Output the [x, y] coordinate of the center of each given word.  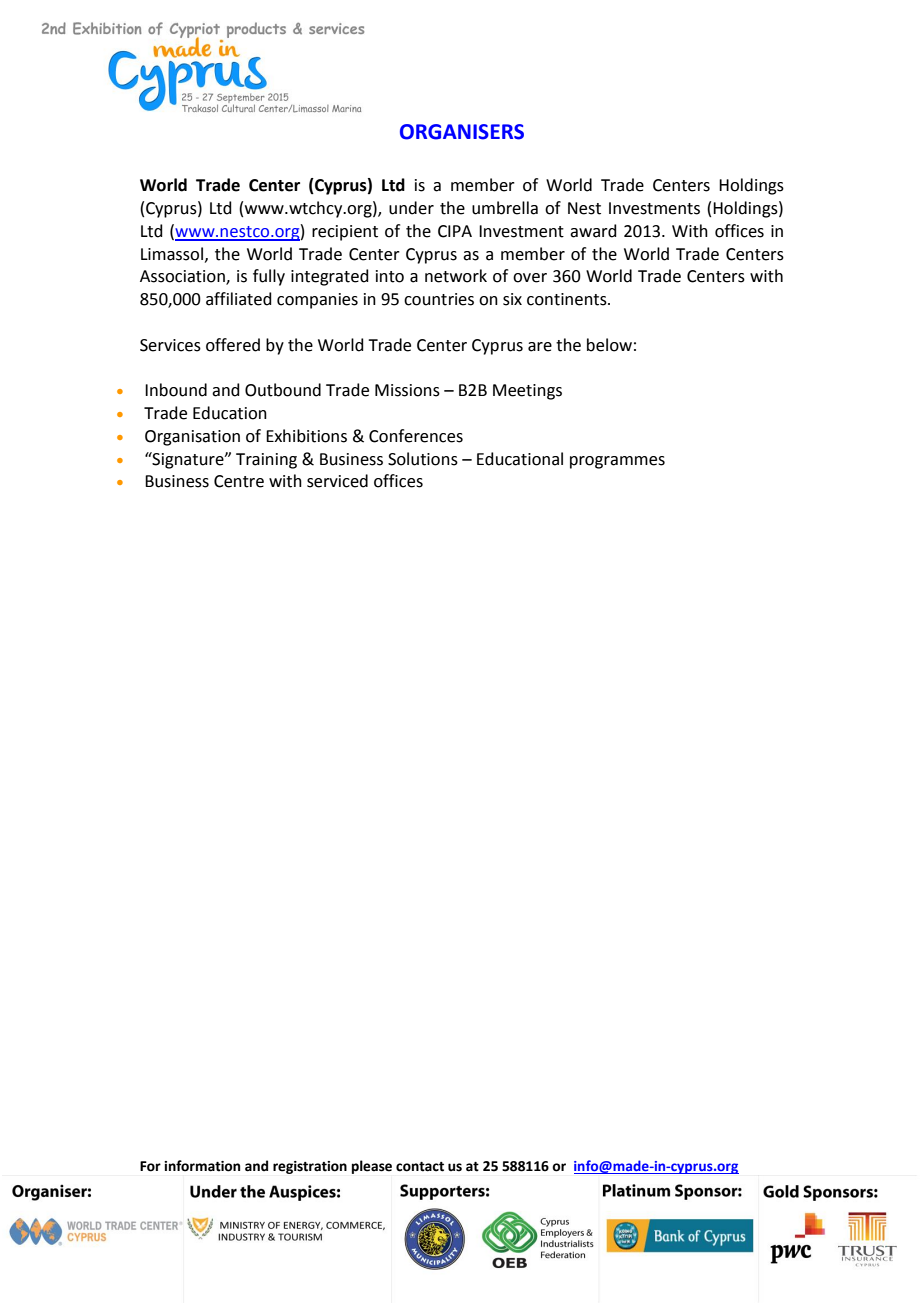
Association [183, 277]
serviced [337, 481]
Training [266, 461]
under [411, 208]
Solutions [423, 459]
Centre [239, 481]
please [372, 1167]
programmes [617, 462]
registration [310, 1167]
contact [420, 1167]
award [593, 231]
